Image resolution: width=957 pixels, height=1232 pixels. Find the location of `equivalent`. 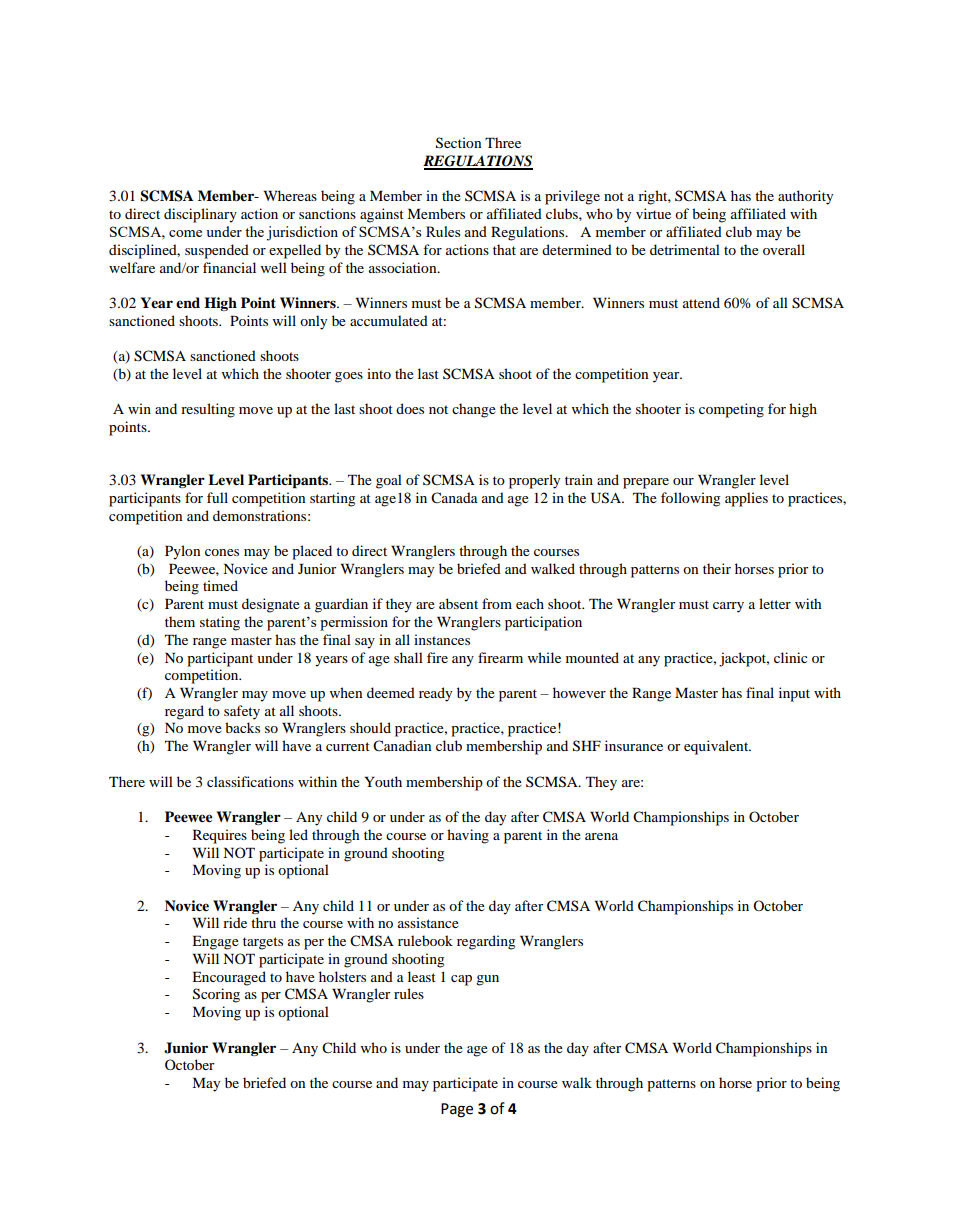

equivalent is located at coordinates (717, 747).
